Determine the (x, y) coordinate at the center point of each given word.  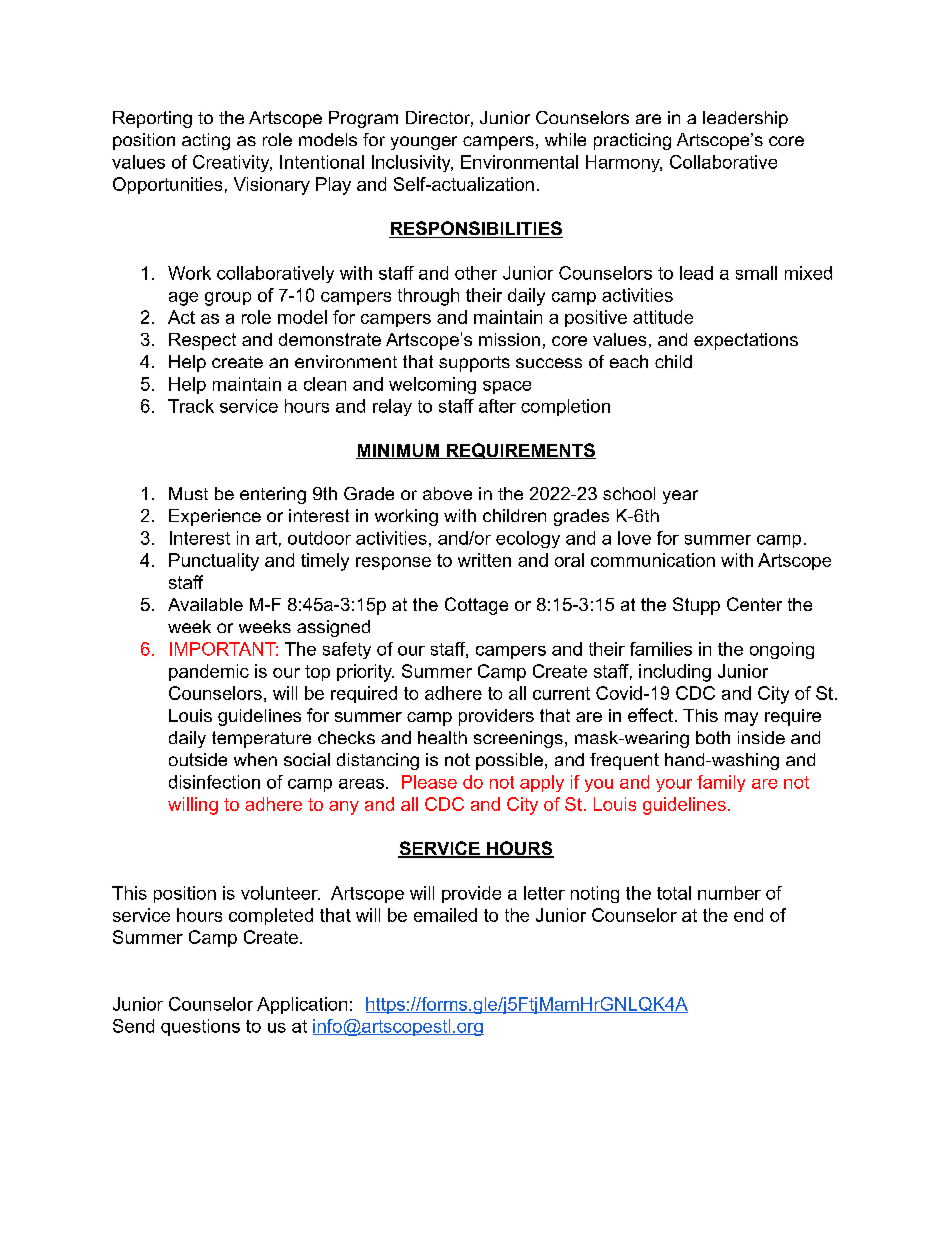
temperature (261, 739)
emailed (445, 915)
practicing (632, 141)
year (680, 497)
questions (200, 1027)
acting (206, 141)
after (497, 406)
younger (424, 143)
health (442, 737)
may (741, 719)
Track (191, 406)
